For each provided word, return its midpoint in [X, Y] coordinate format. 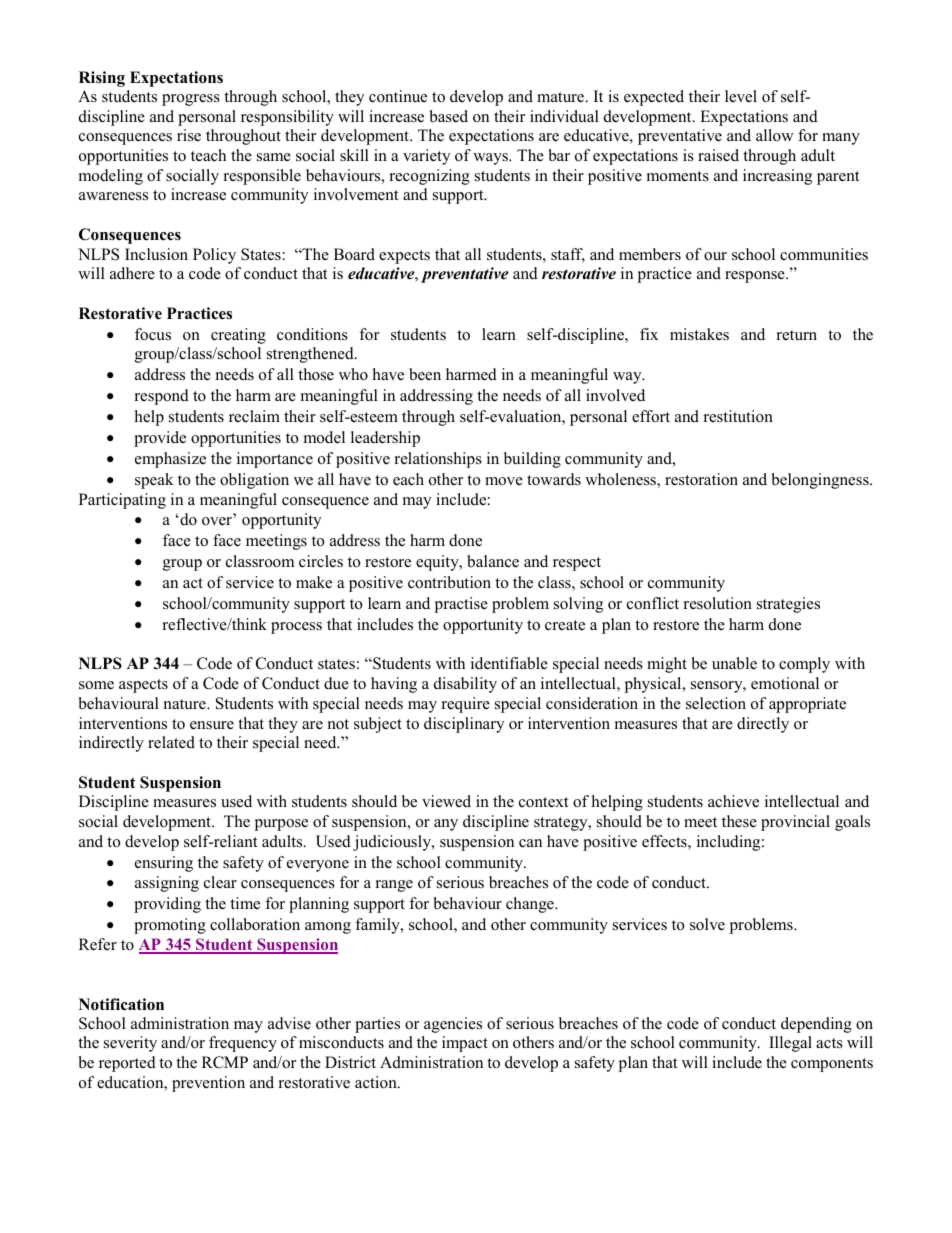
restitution [738, 416]
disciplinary [464, 725]
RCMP [225, 1062]
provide [160, 439]
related [171, 742]
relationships [438, 460]
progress [191, 100]
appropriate [807, 705]
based [449, 116]
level [741, 96]
